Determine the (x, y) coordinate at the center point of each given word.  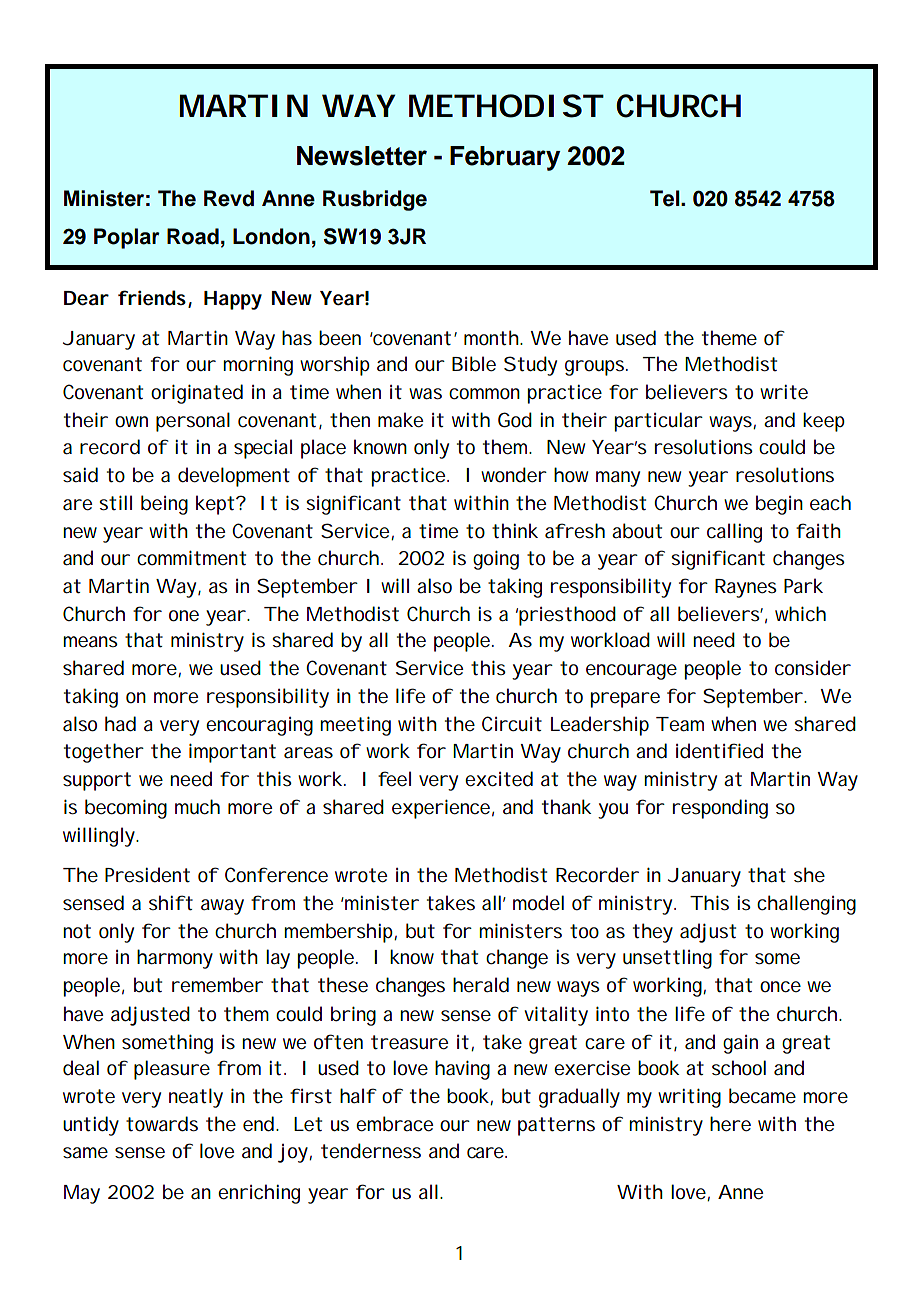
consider (813, 668)
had (120, 724)
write (784, 392)
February (505, 158)
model (538, 903)
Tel (666, 198)
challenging (806, 905)
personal (193, 422)
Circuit (512, 724)
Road (193, 236)
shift (171, 903)
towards (162, 1124)
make (400, 420)
